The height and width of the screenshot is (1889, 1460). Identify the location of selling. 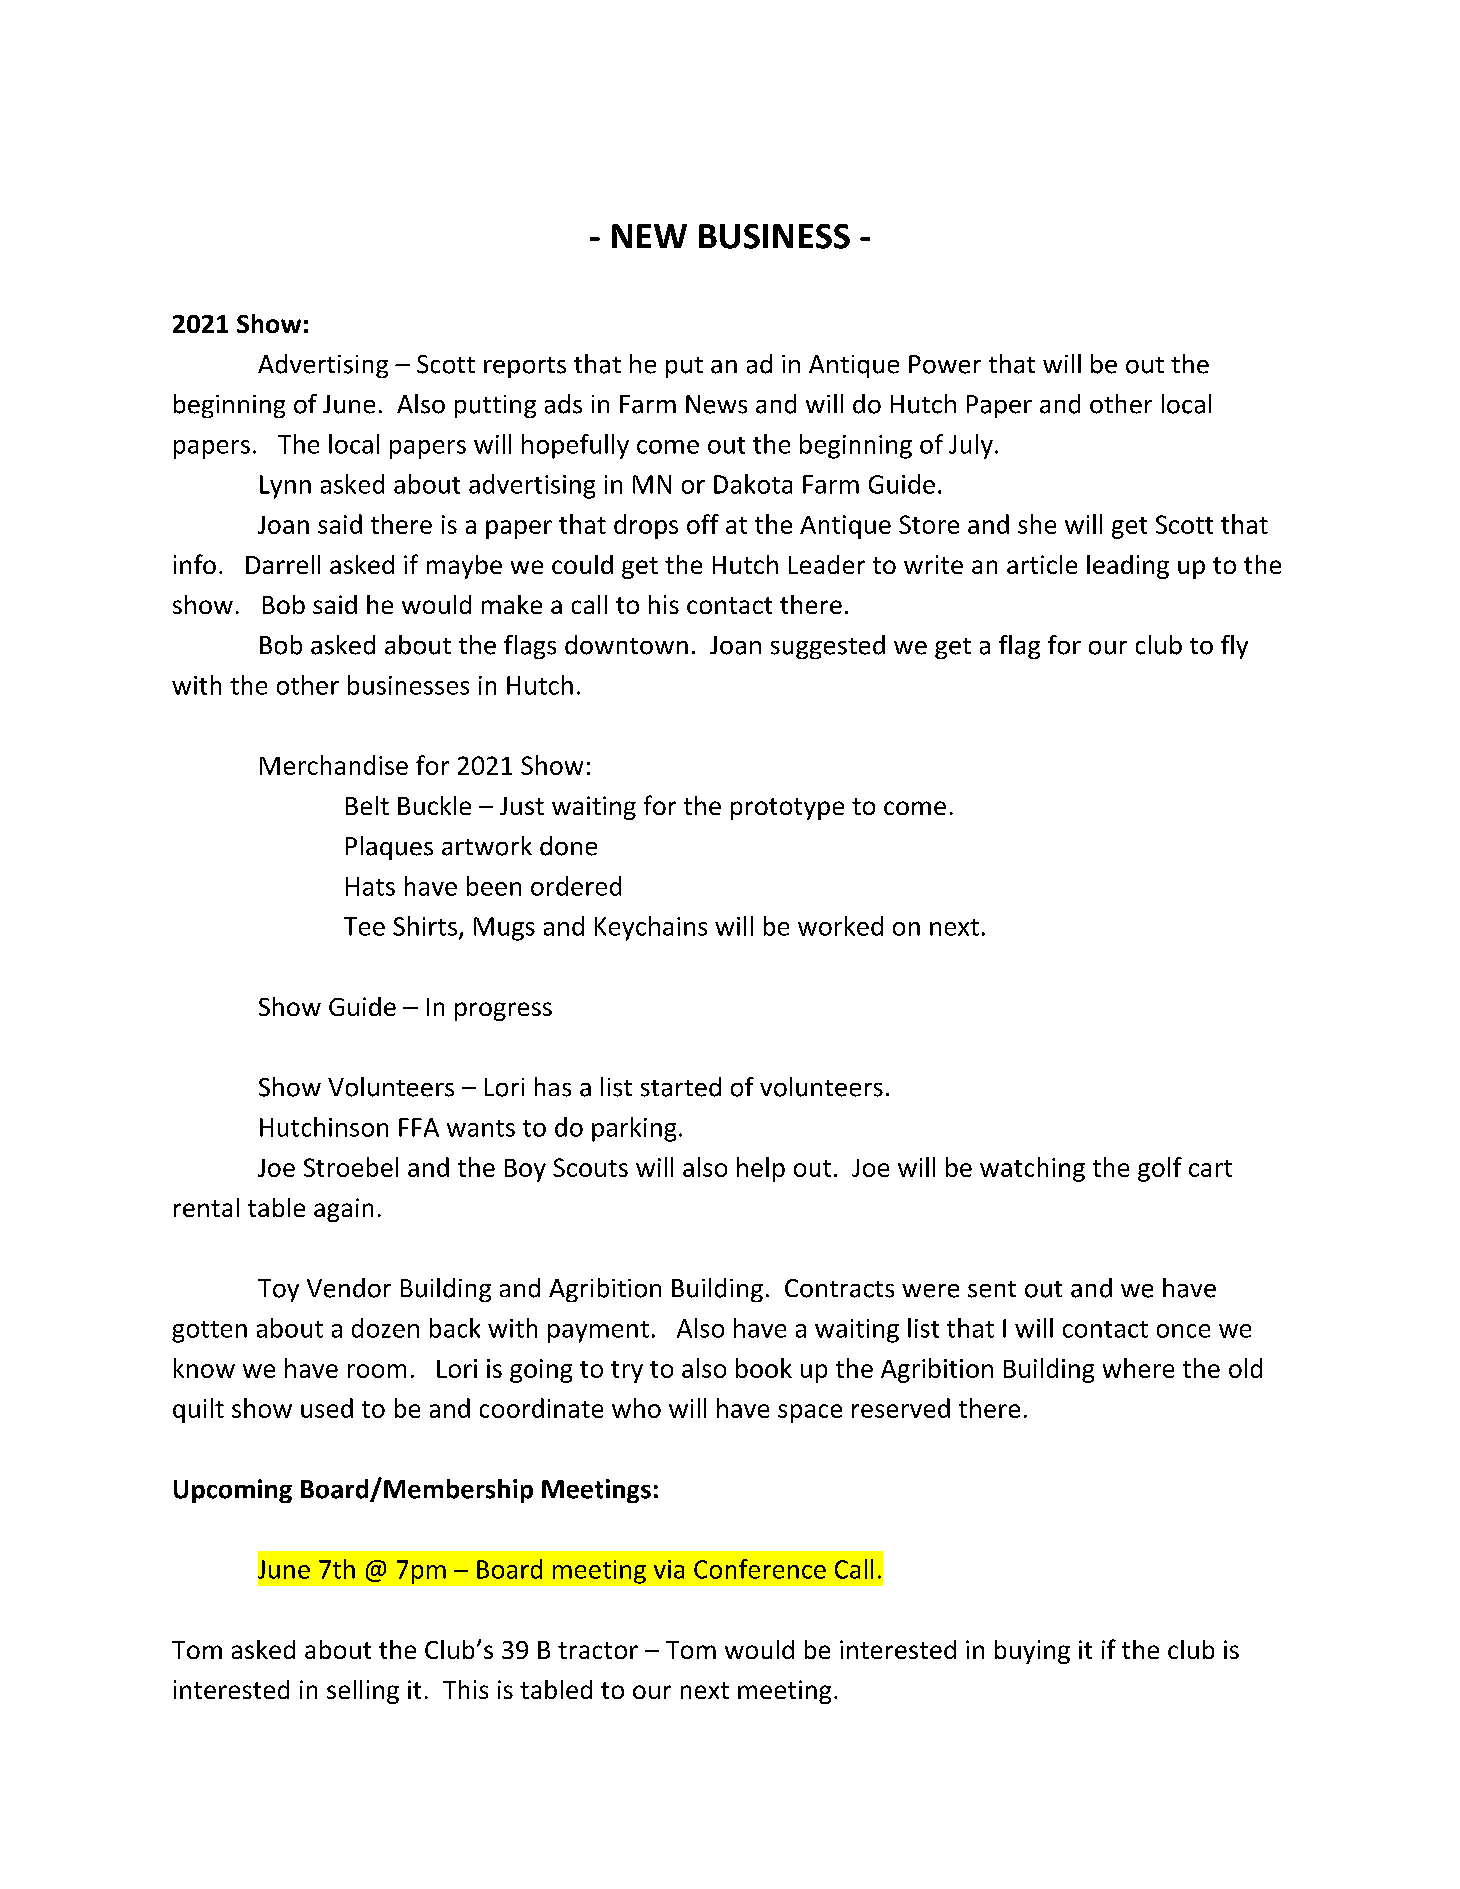
(363, 1692).
